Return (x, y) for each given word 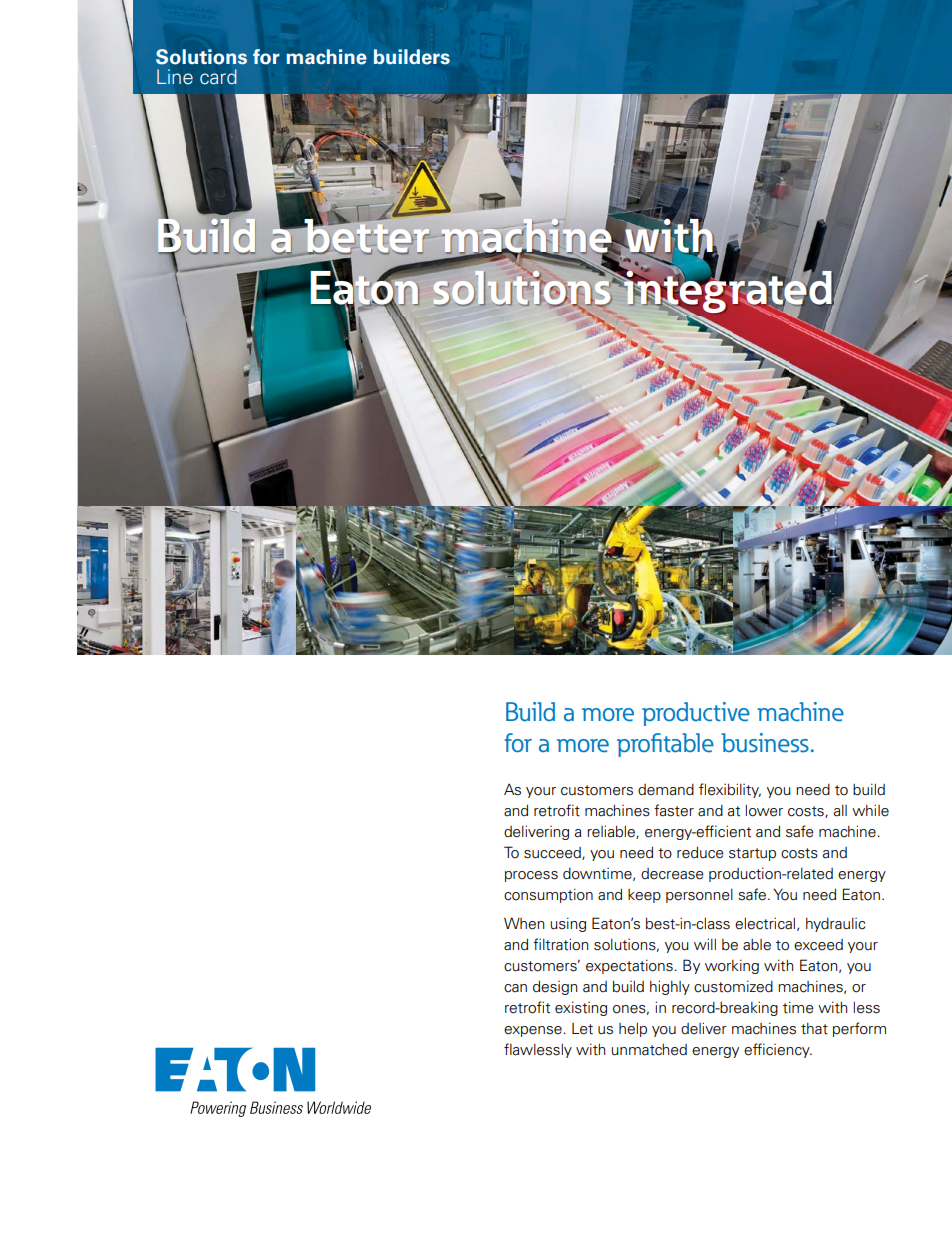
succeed (553, 853)
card (218, 77)
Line (175, 77)
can (515, 988)
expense (534, 1031)
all (840, 811)
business (765, 743)
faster (674, 810)
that (814, 1029)
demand (666, 790)
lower (764, 811)
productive (696, 714)
